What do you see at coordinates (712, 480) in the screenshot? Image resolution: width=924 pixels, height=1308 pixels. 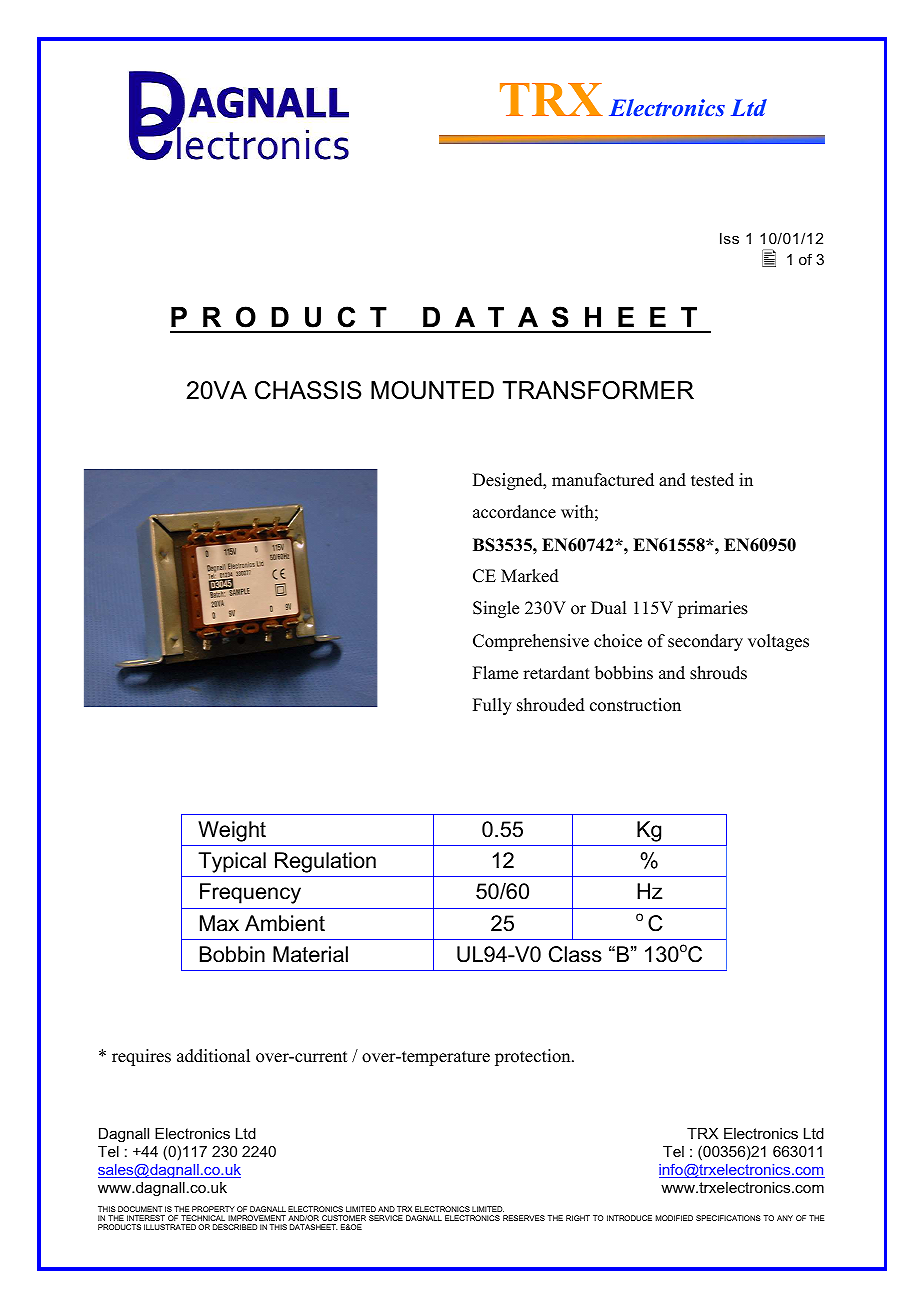 I see `tested` at bounding box center [712, 480].
